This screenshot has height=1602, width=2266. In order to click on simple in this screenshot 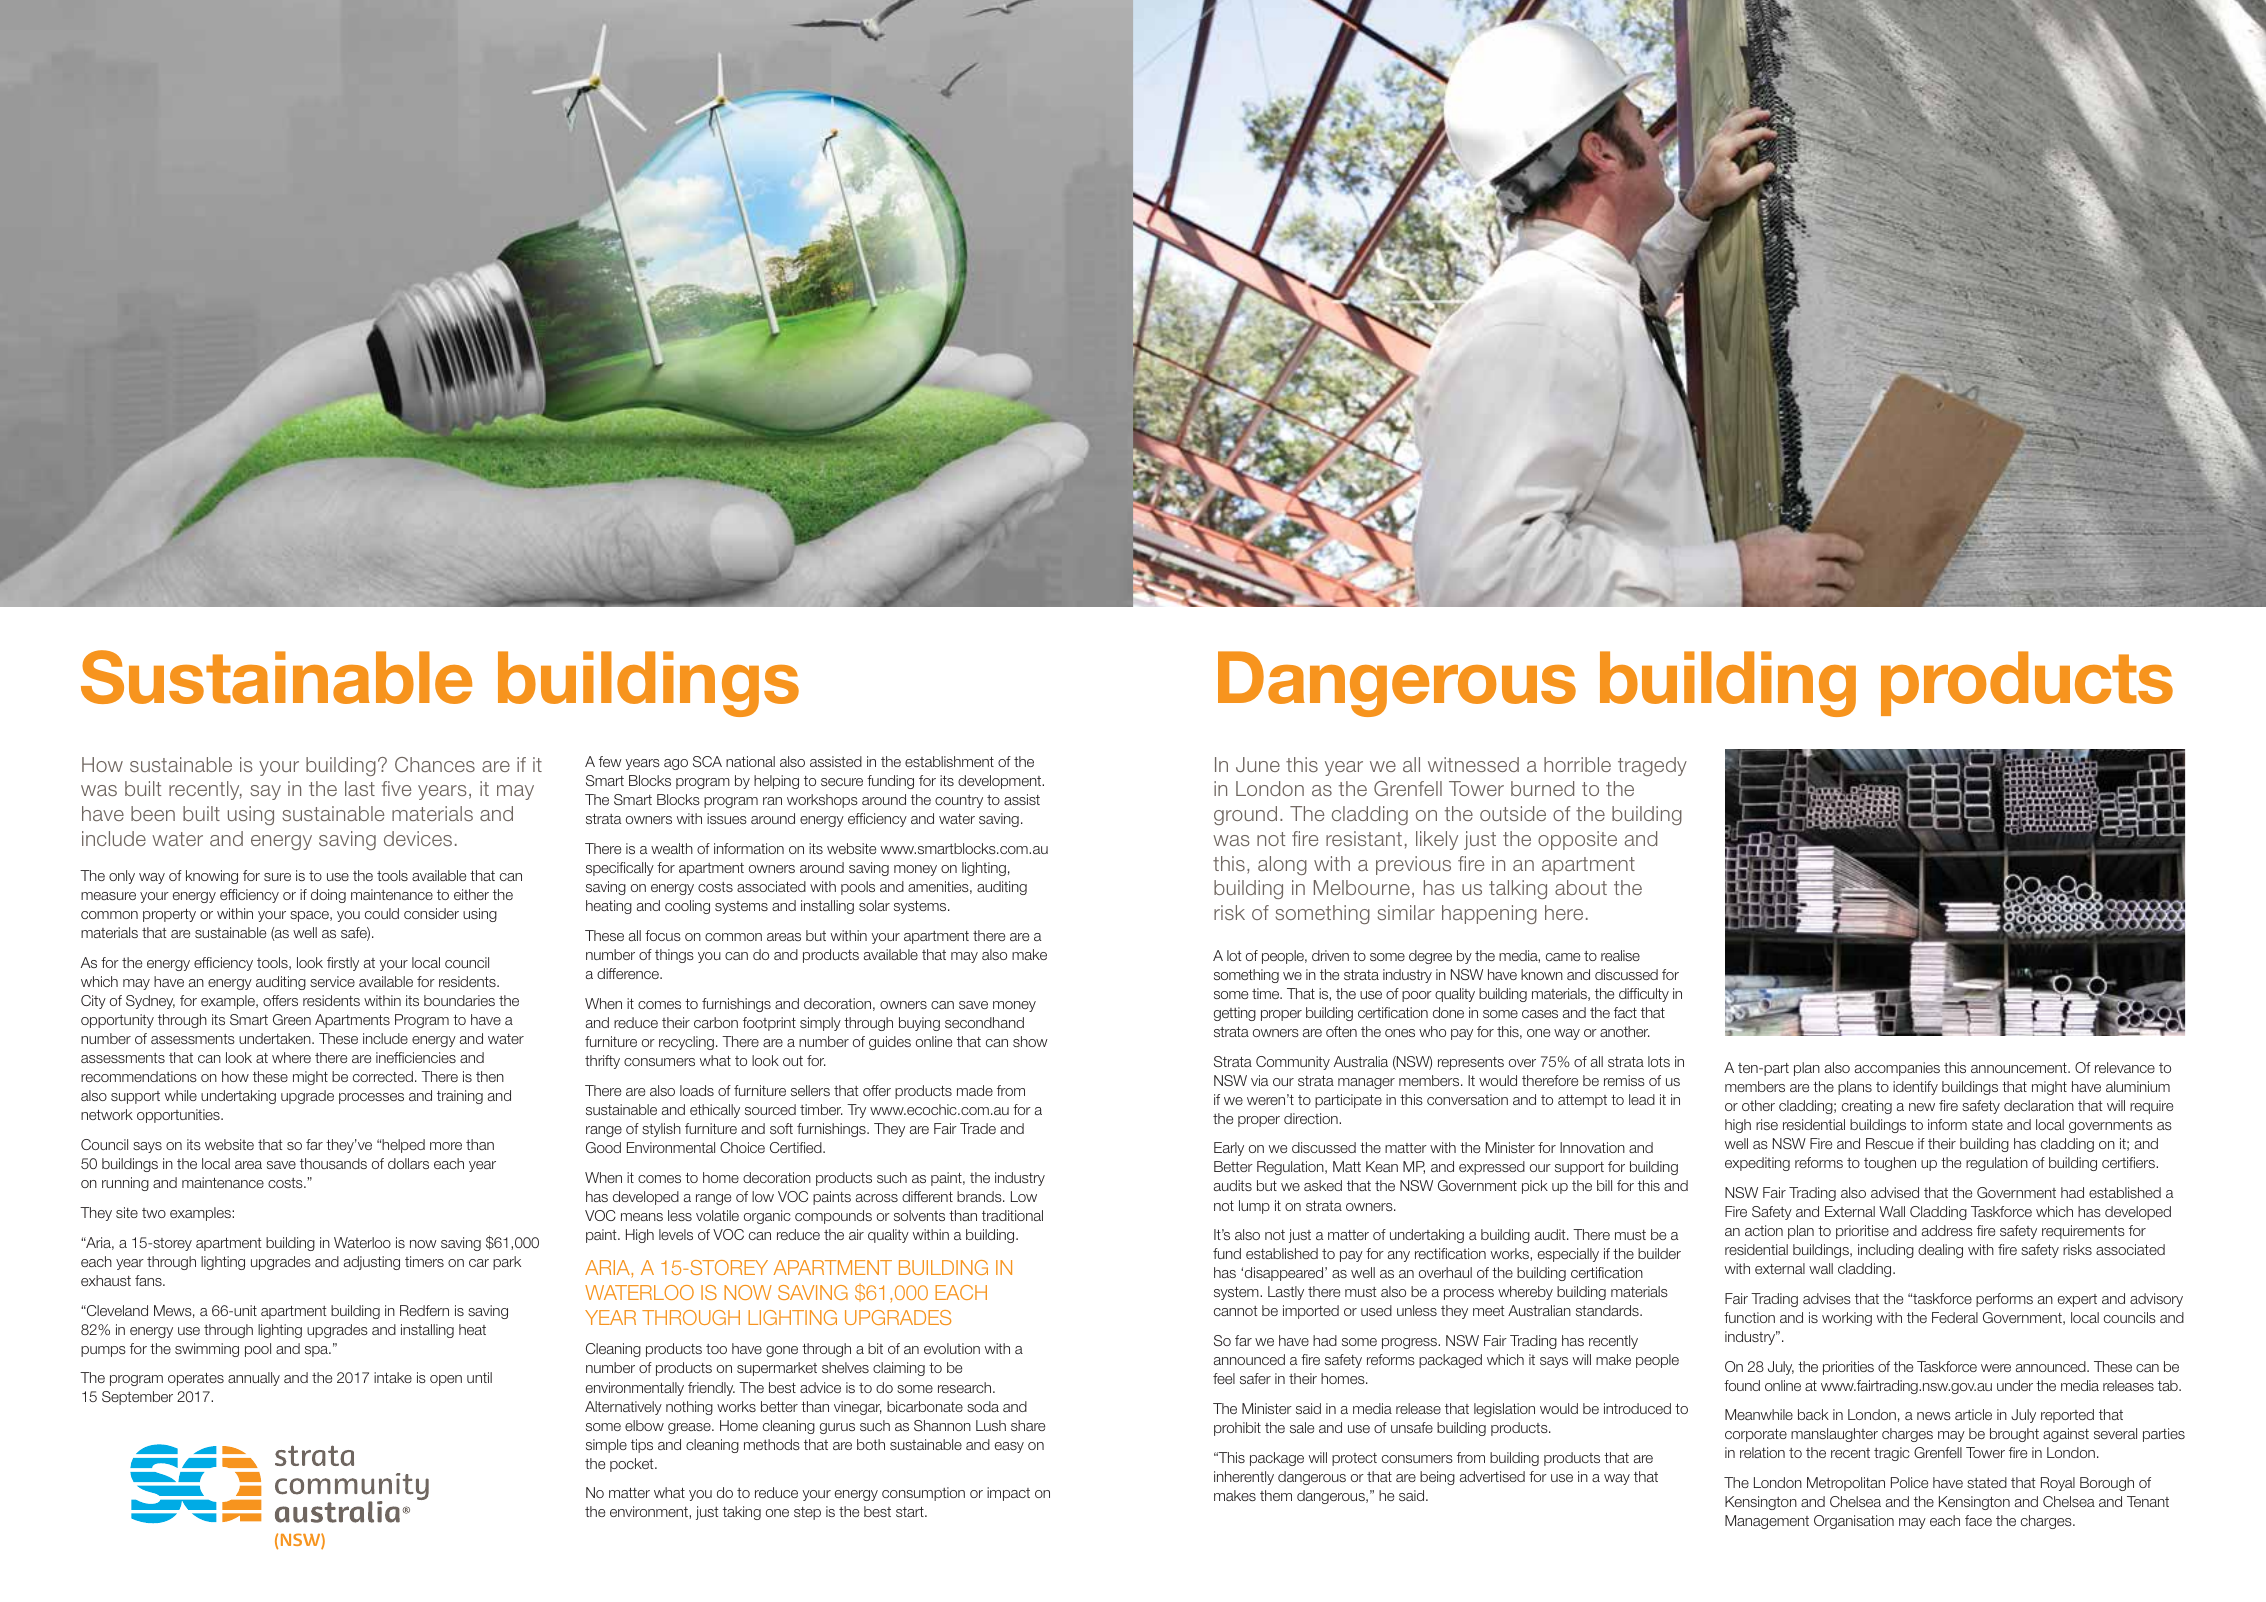, I will do `click(606, 1446)`.
